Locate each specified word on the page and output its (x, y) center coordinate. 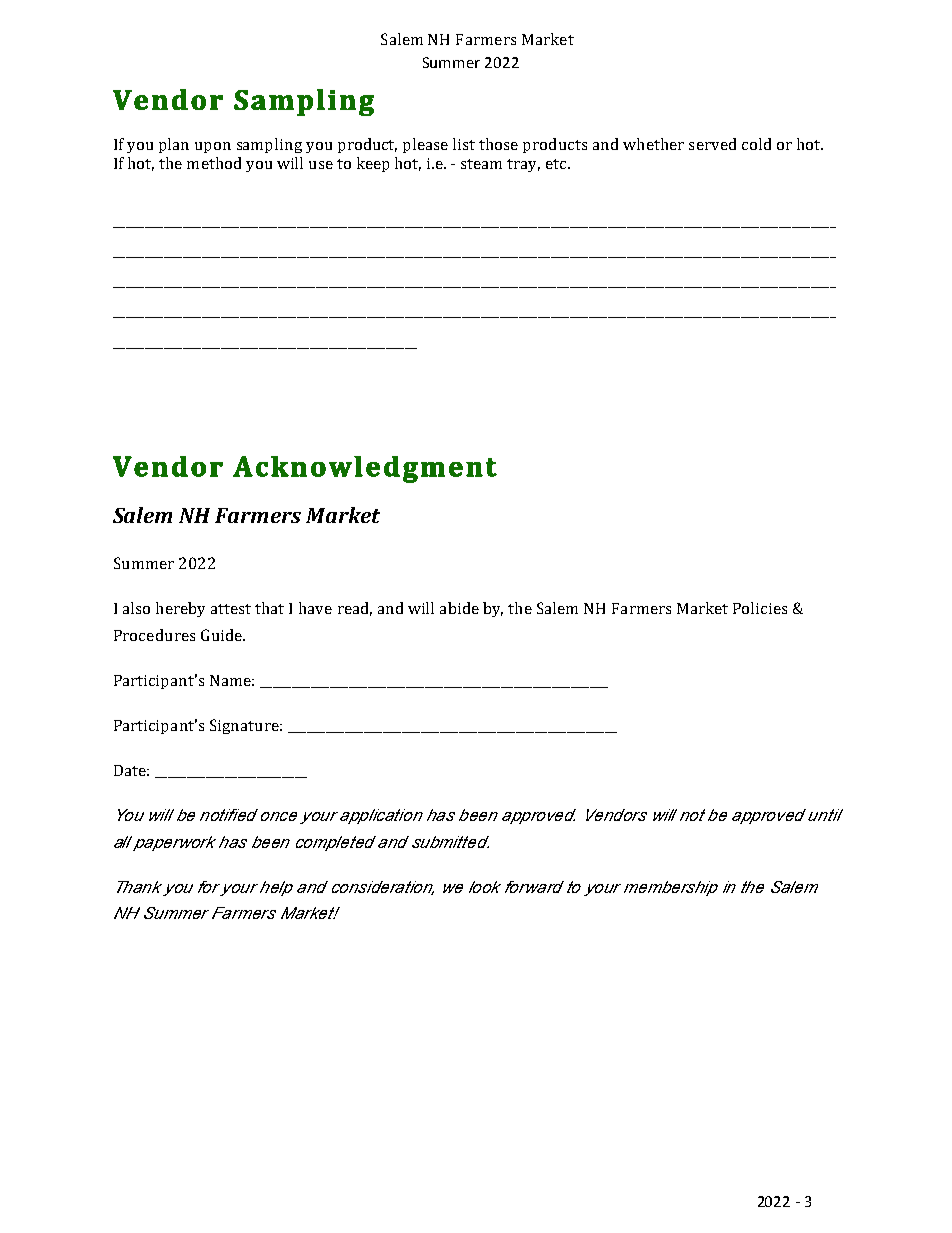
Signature (245, 726)
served (712, 144)
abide (459, 608)
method (214, 163)
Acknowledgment (365, 469)
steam (481, 164)
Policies (760, 608)
